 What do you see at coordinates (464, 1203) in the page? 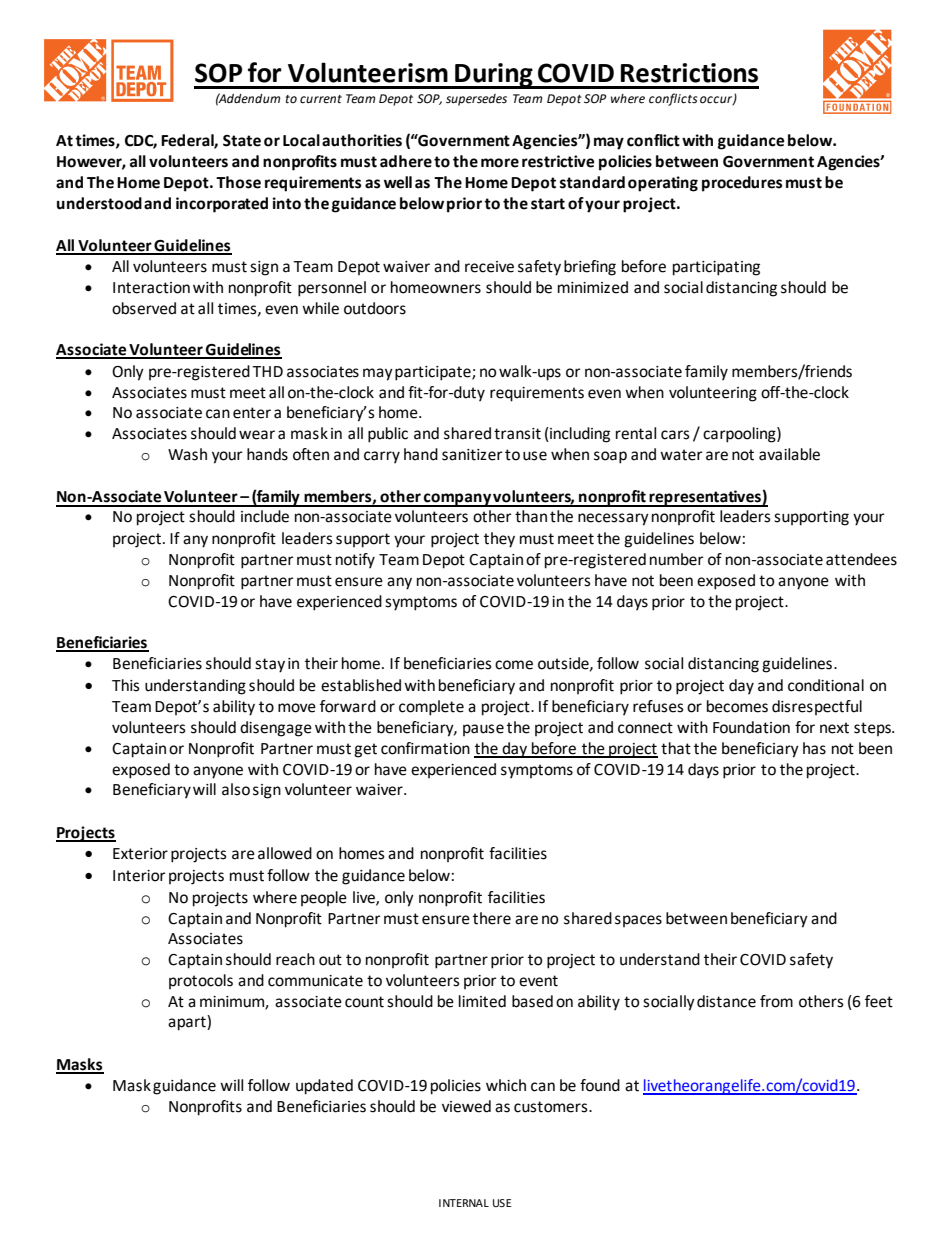
I see `INTERNAL` at bounding box center [464, 1203].
